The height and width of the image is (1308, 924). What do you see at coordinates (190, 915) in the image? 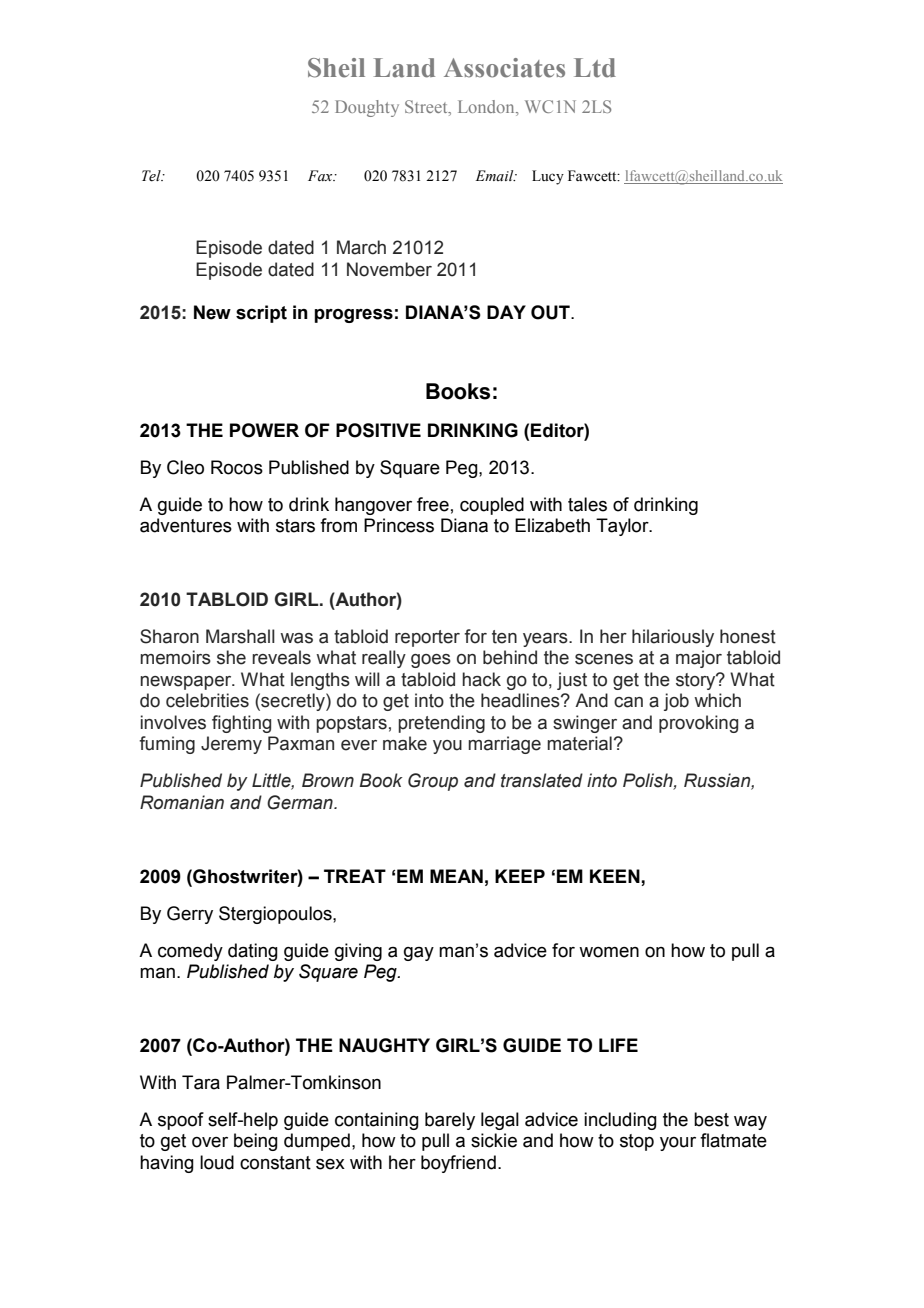
I see `Gerry` at bounding box center [190, 915].
